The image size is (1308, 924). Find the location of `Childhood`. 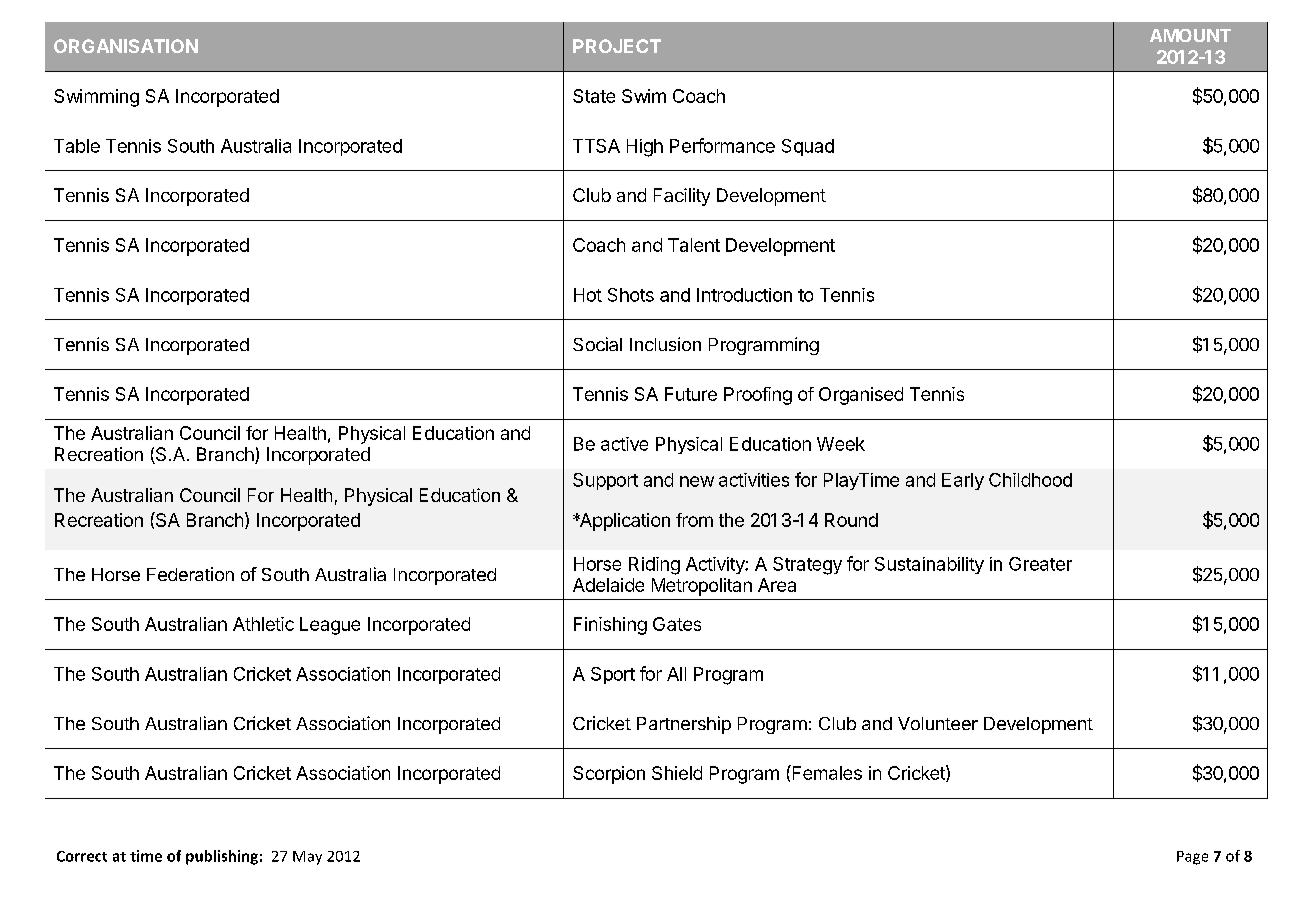

Childhood is located at coordinates (1030, 480).
